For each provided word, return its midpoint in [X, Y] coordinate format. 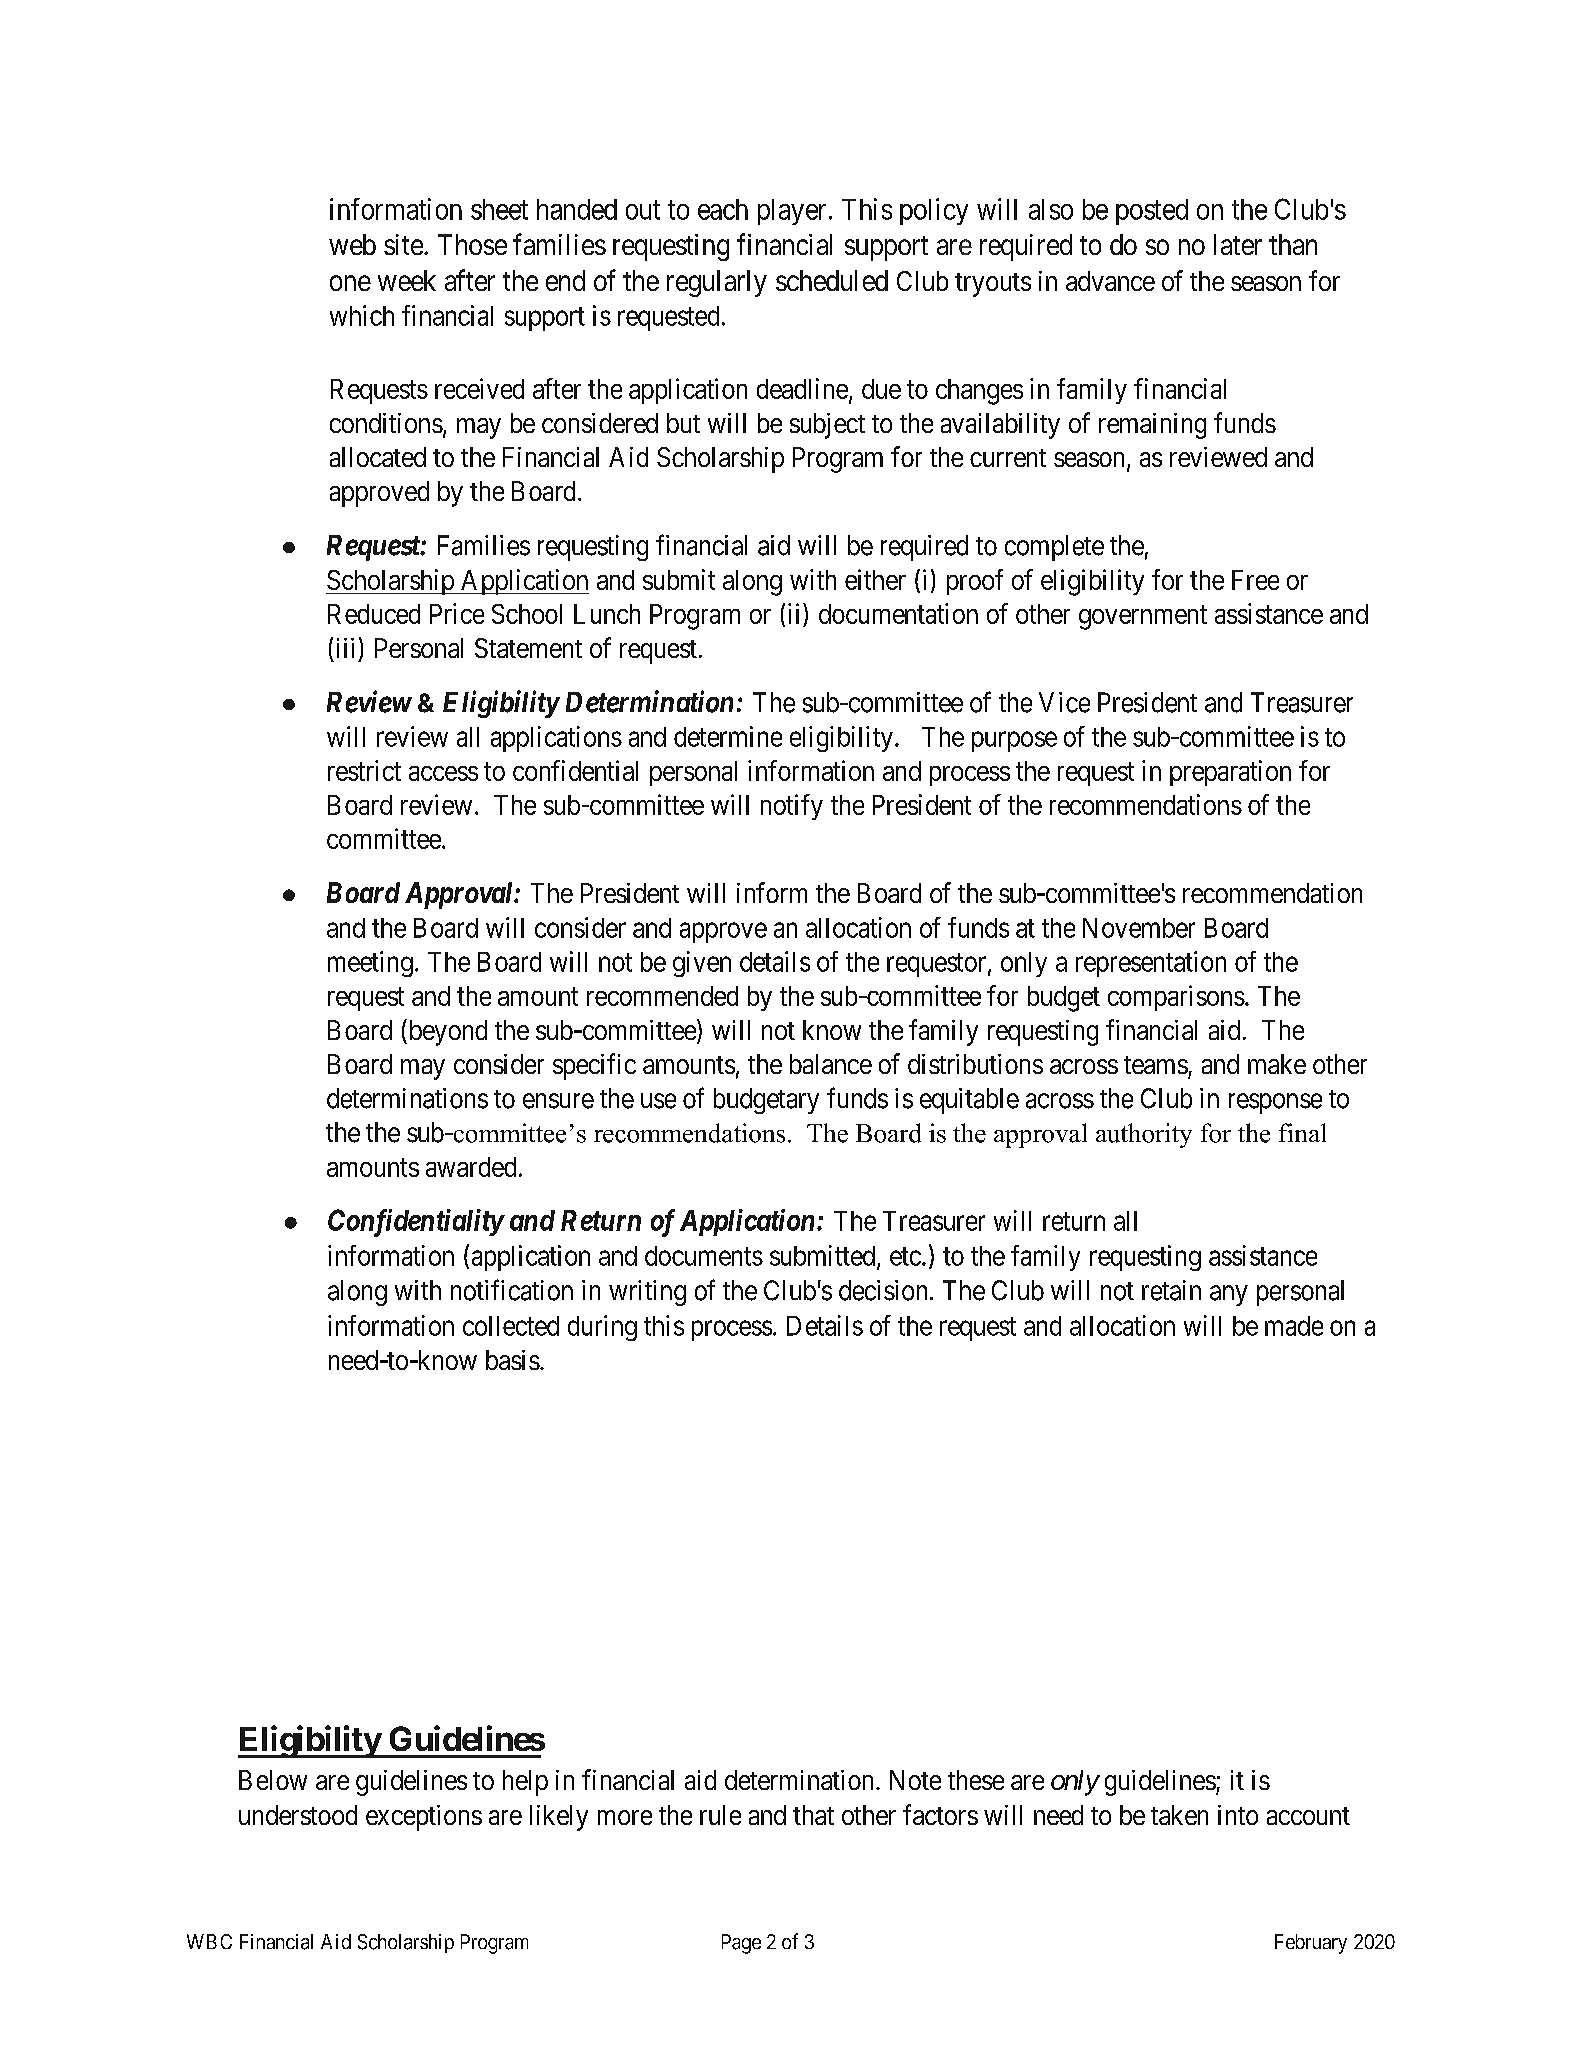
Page [741, 1944]
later [1238, 244]
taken [1179, 1815]
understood [298, 1815]
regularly [717, 283]
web [352, 244]
